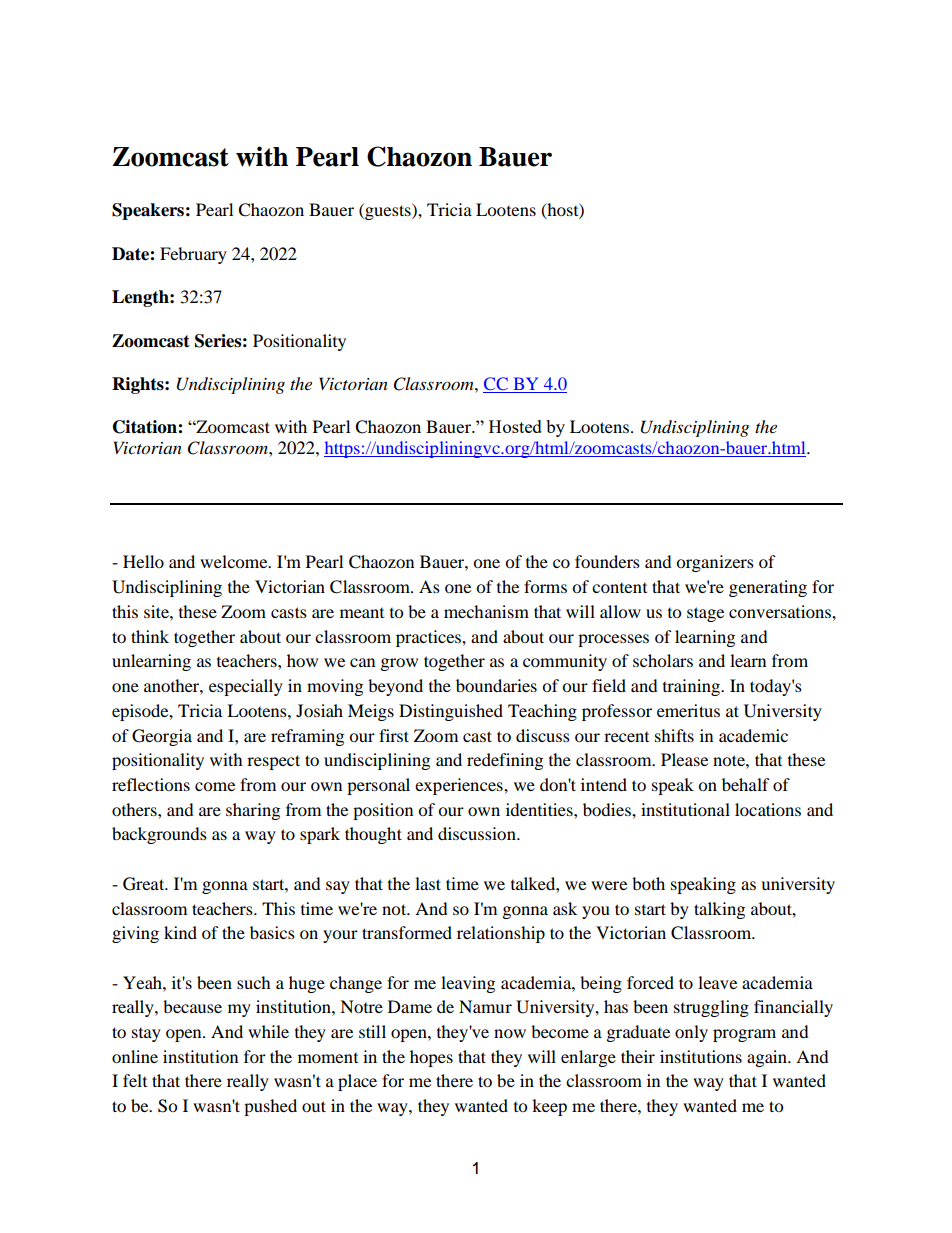 Image resolution: width=952 pixels, height=1233 pixels. Describe the element at coordinates (545, 586) in the screenshot. I see `forms` at that location.
